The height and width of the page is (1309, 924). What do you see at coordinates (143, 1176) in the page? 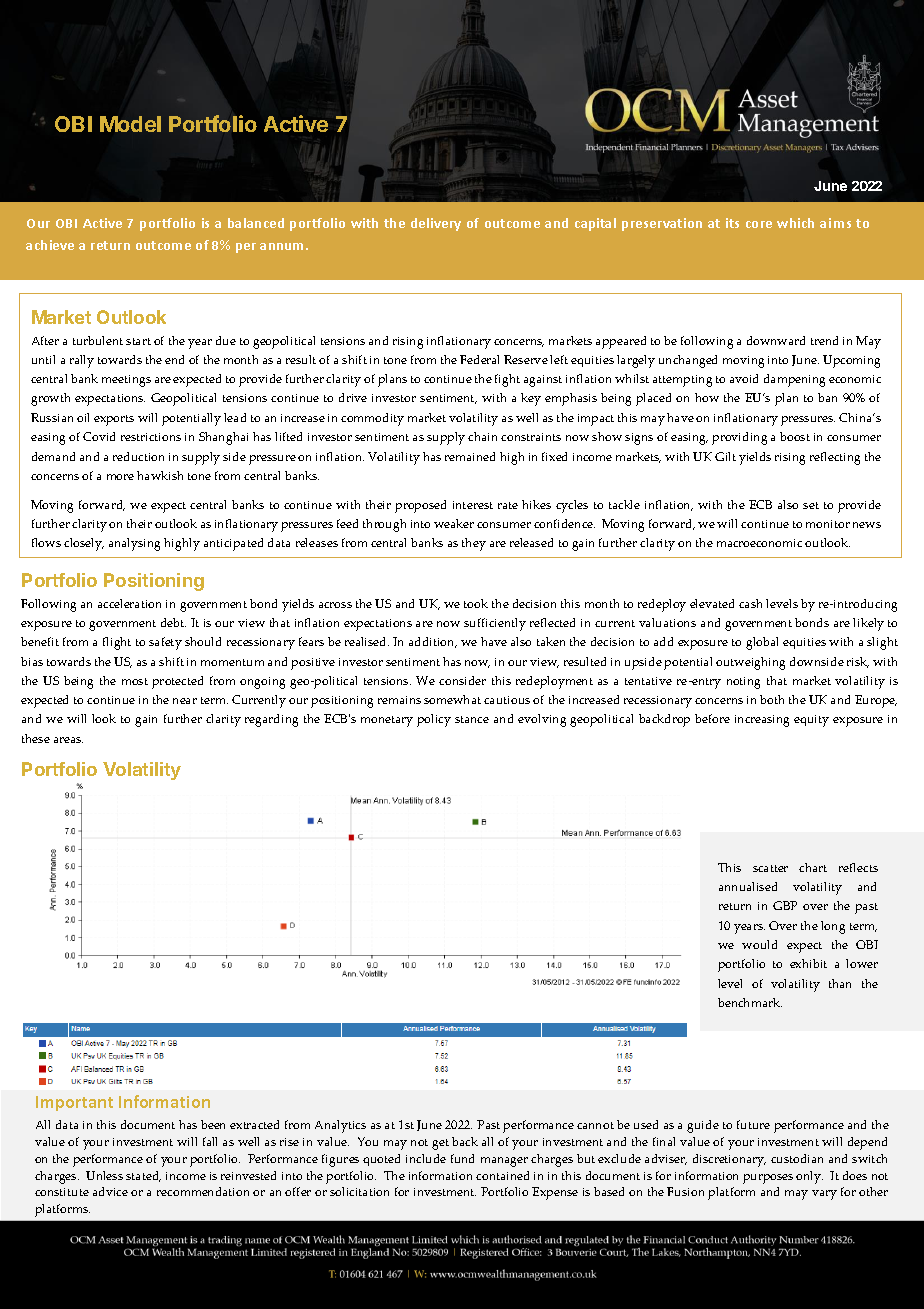
I see `stated` at bounding box center [143, 1176].
